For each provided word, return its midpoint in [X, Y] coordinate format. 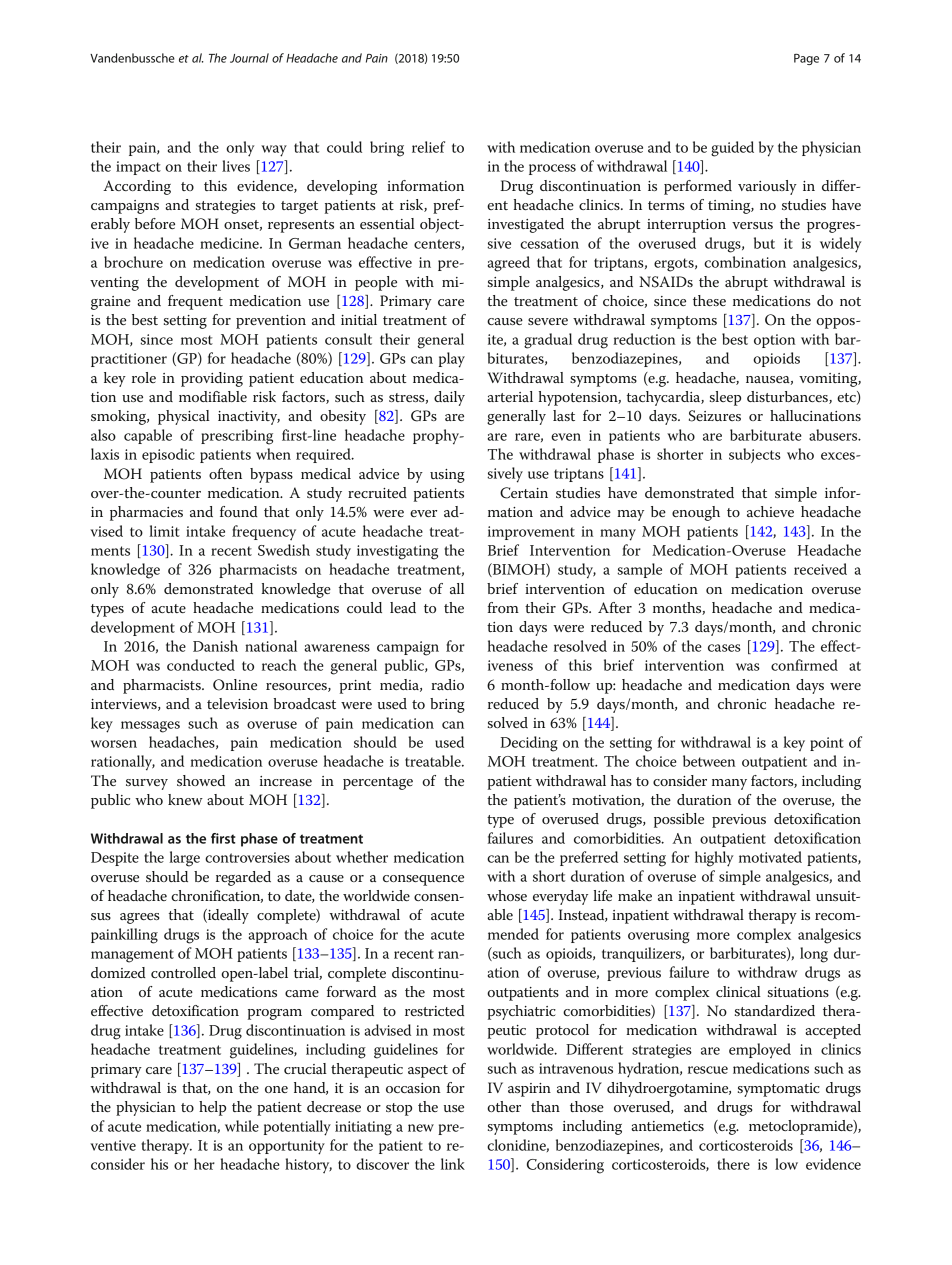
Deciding [529, 744]
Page [806, 59]
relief [428, 147]
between [709, 761]
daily [449, 398]
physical [184, 417]
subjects [755, 455]
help [212, 1108]
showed [201, 780]
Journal [249, 58]
